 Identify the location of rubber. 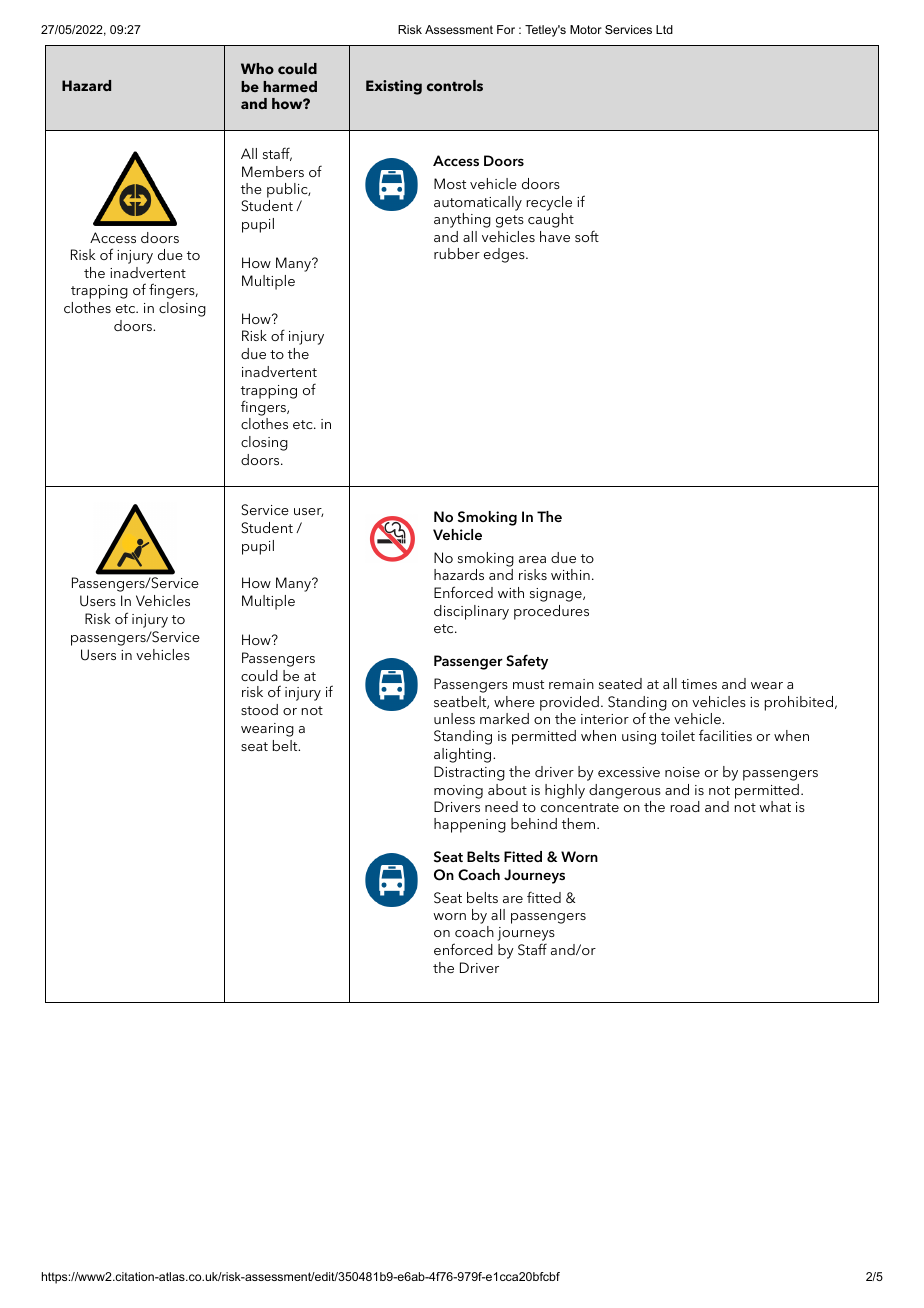
(457, 253).
